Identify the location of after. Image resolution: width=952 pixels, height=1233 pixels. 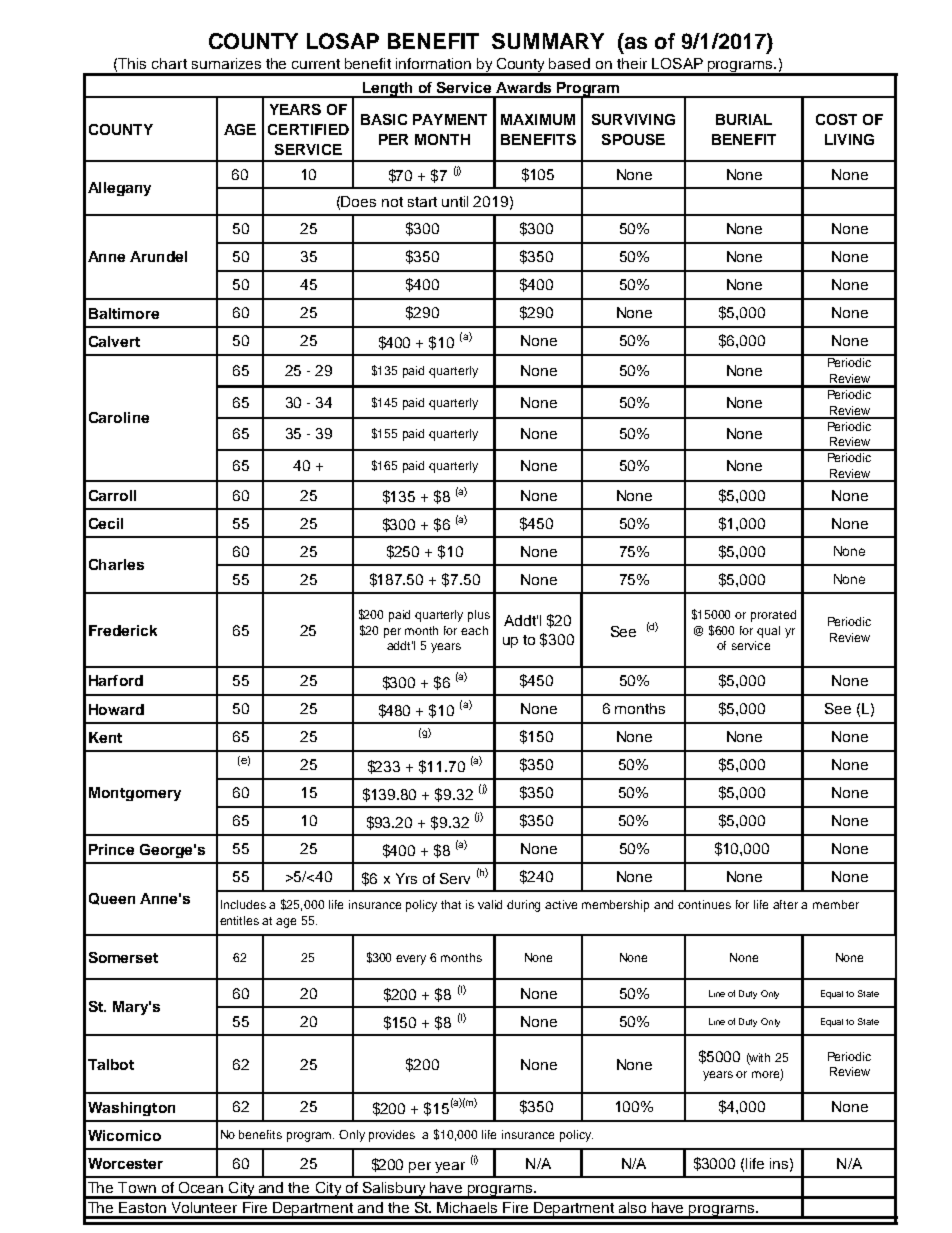
(785, 904).
